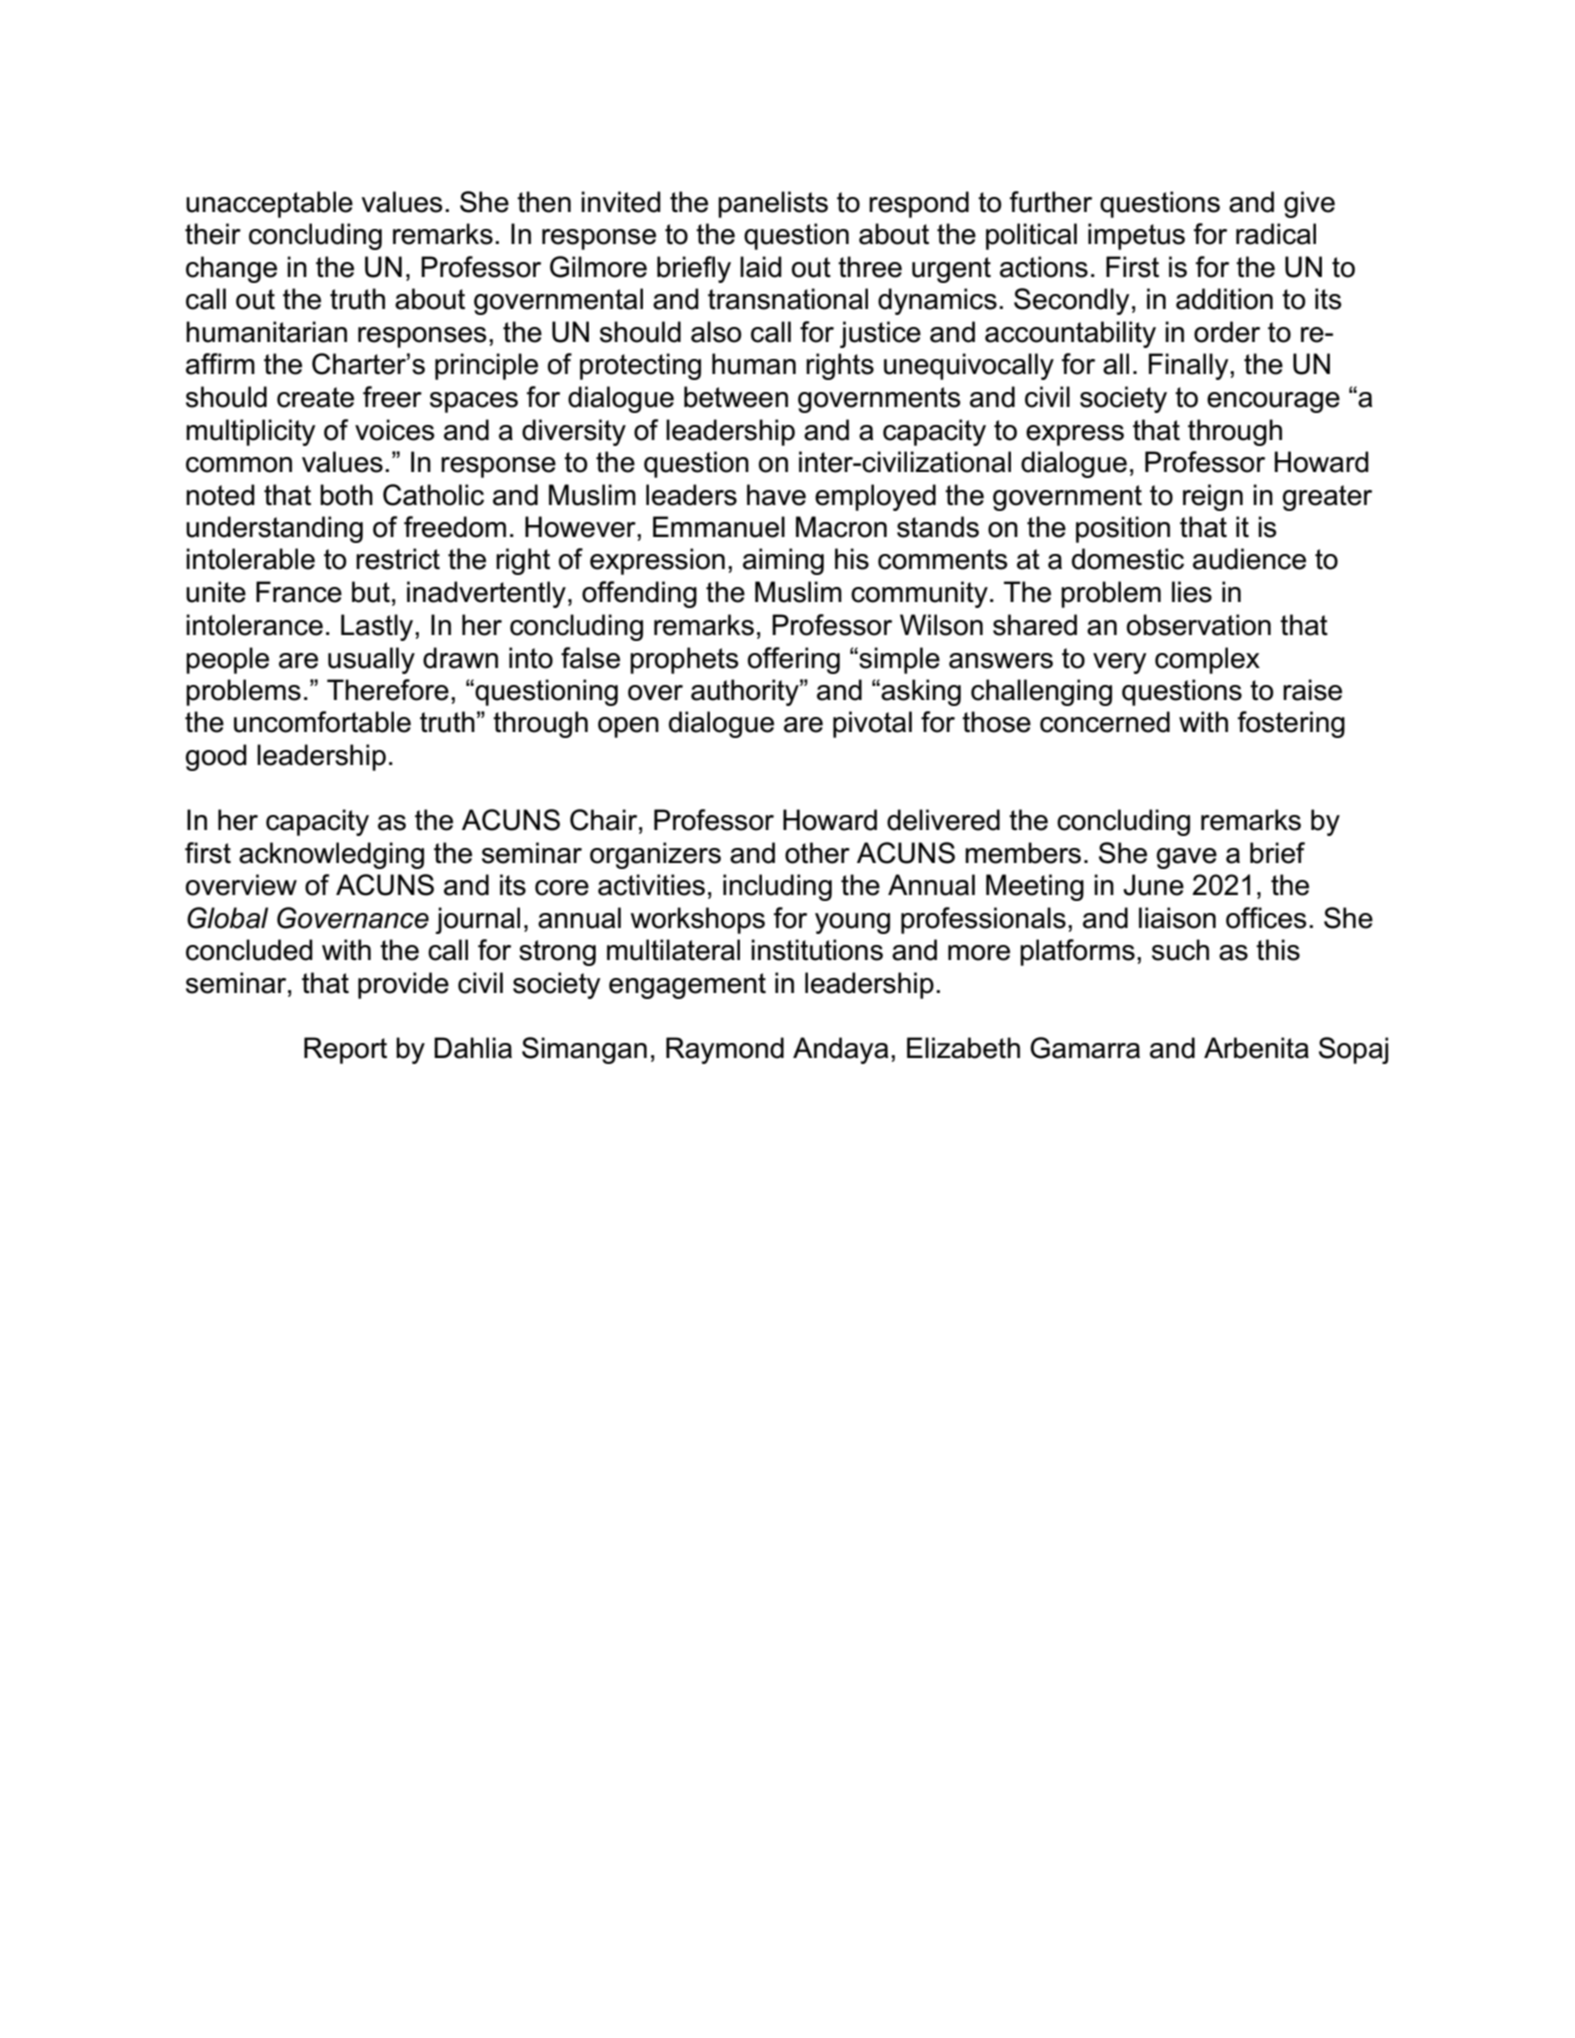 Image resolution: width=1575 pixels, height=2038 pixels. Describe the element at coordinates (1136, 236) in the screenshot. I see `impetus` at that location.
